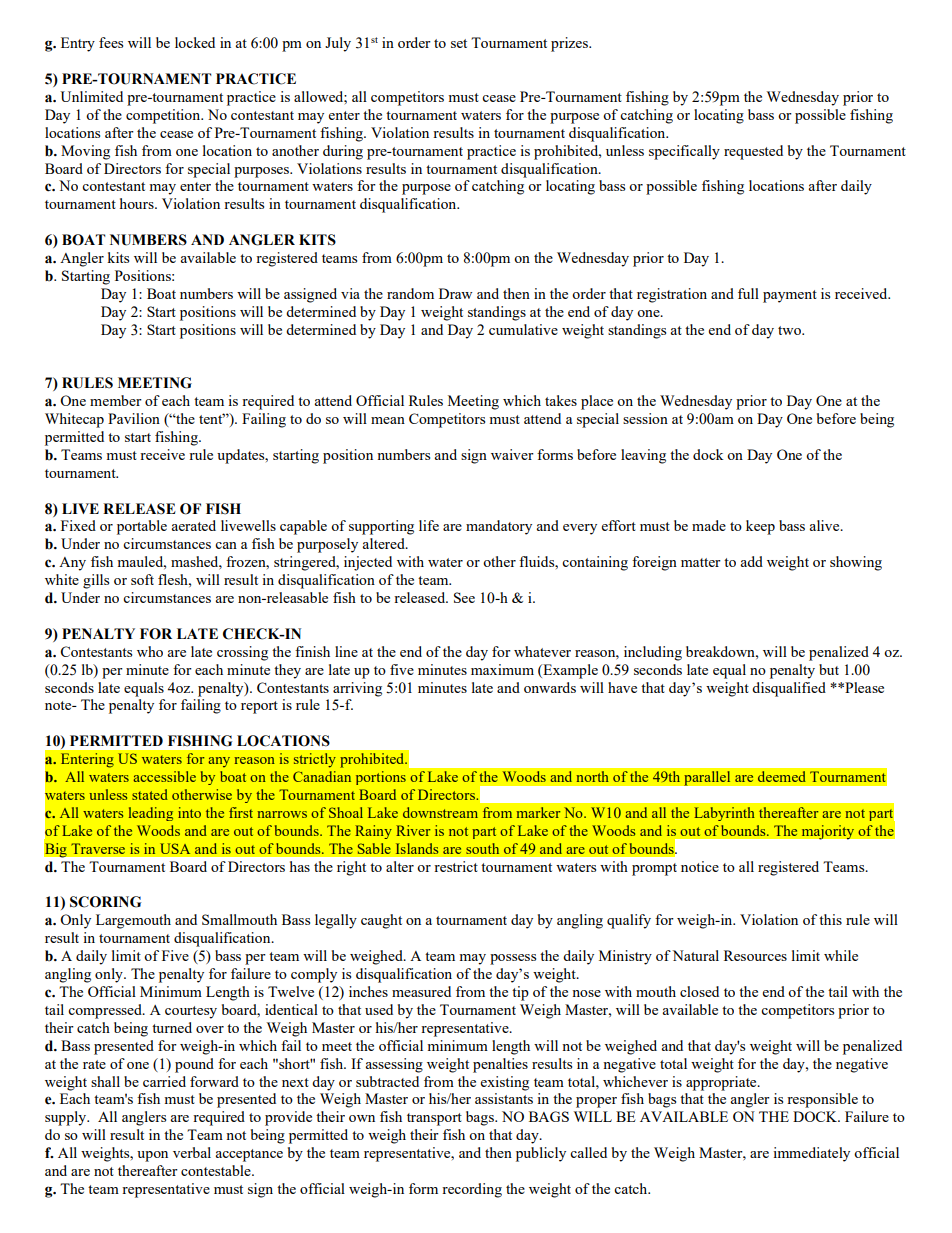 The width and height of the image is (952, 1233). I want to click on requested, so click(753, 152).
